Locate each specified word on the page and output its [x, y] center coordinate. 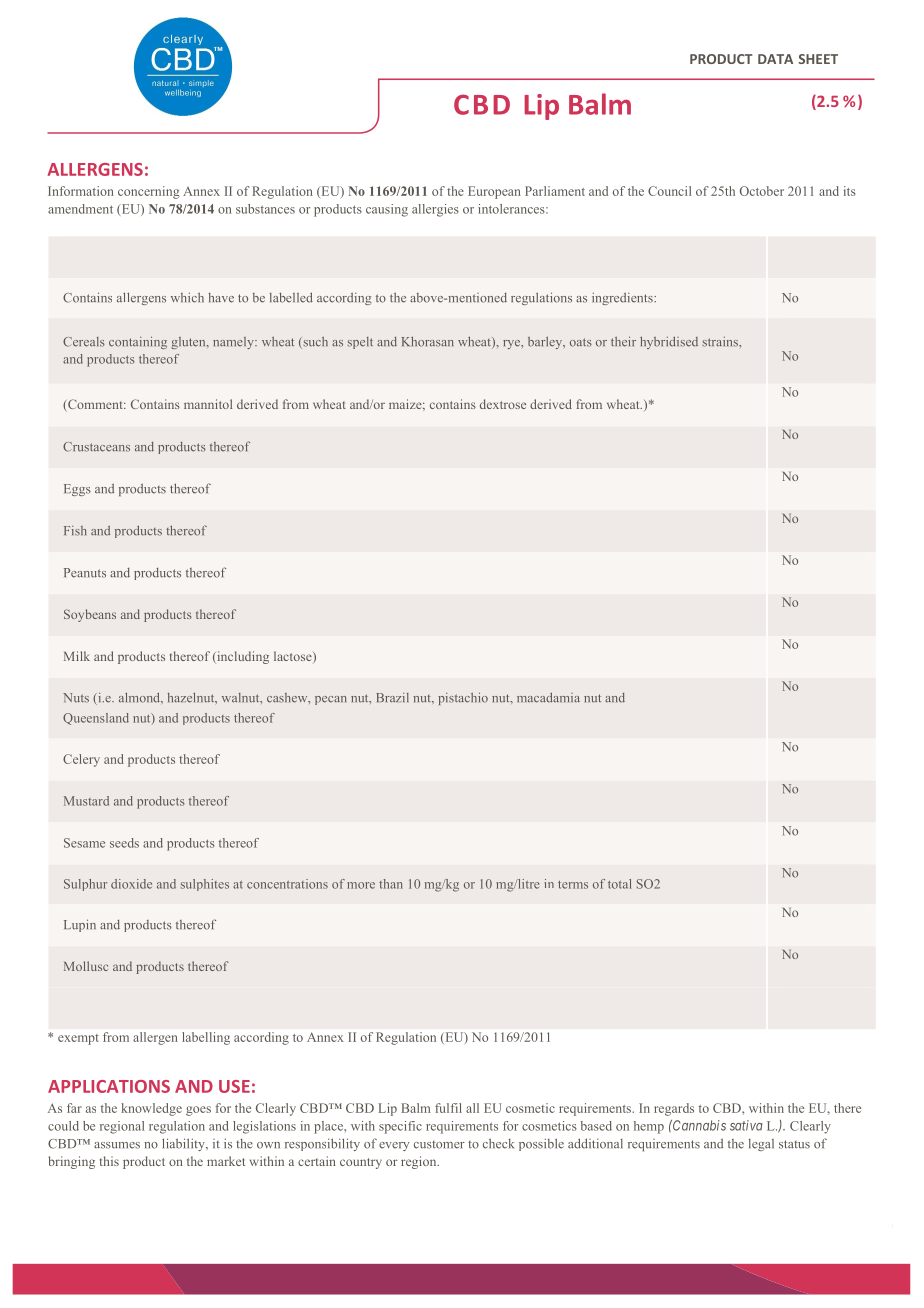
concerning [149, 192]
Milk [77, 656]
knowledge [151, 1109]
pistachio [463, 698]
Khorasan [428, 341]
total [620, 884]
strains [721, 342]
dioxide [131, 884]
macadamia [548, 697]
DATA [775, 59]
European [494, 192]
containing [138, 342]
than [391, 884]
